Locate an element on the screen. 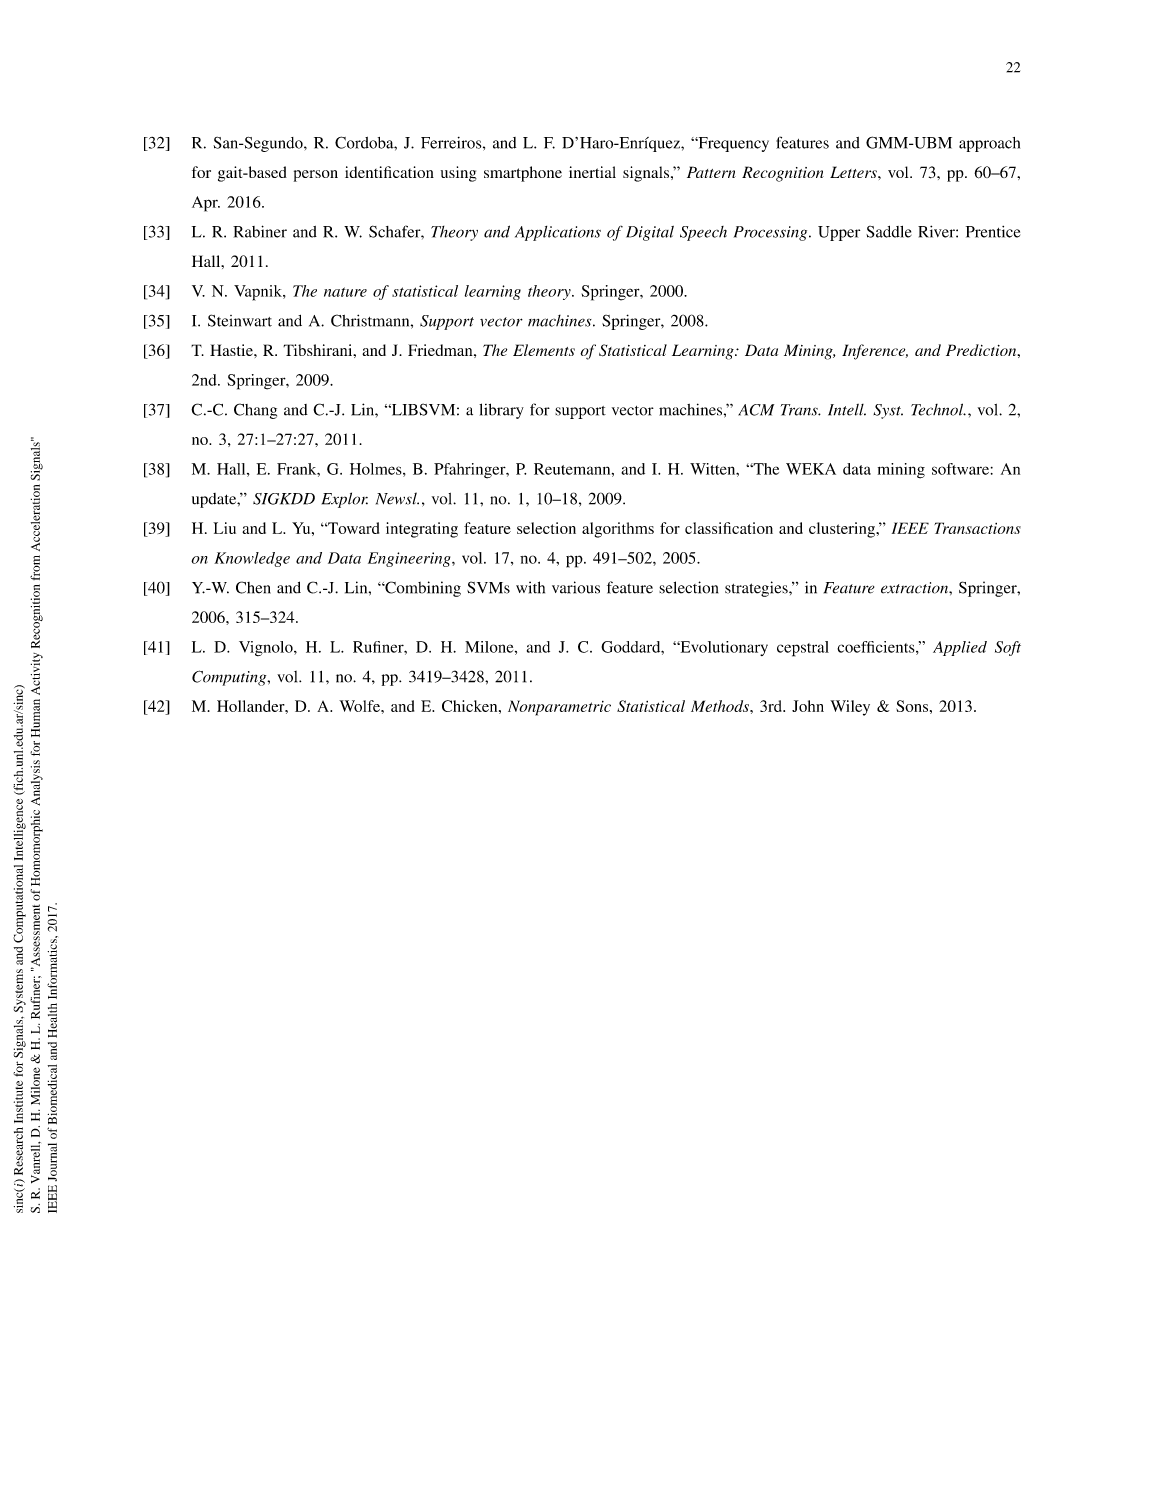 The height and width of the screenshot is (1497, 1157). person is located at coordinates (316, 176).
